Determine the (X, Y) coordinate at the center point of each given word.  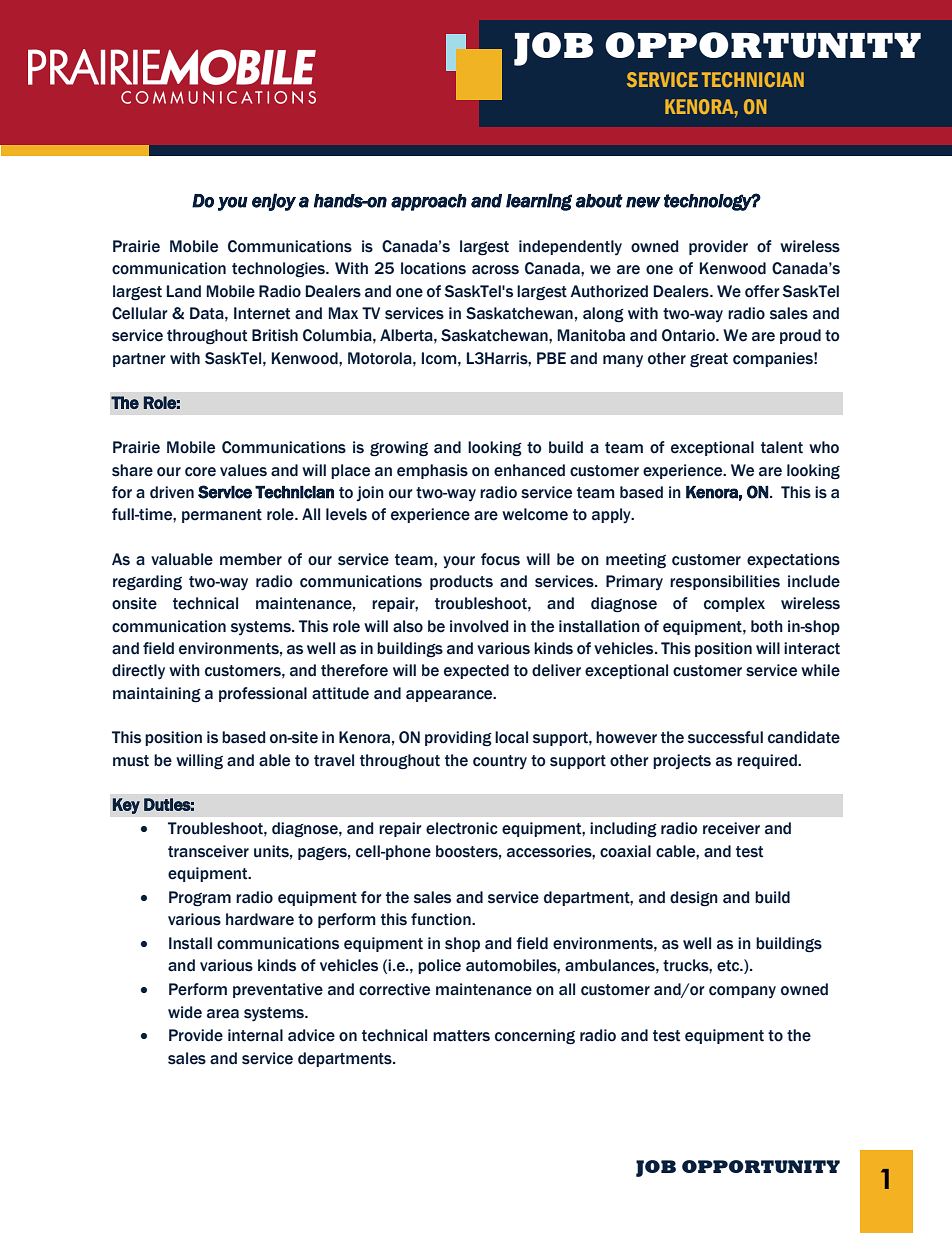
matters (461, 1036)
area (223, 1014)
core (200, 472)
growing (399, 449)
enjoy (274, 202)
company (742, 992)
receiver (731, 828)
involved (479, 626)
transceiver (208, 851)
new (643, 202)
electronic (462, 828)
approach (429, 202)
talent (782, 447)
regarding (147, 583)
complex (734, 604)
